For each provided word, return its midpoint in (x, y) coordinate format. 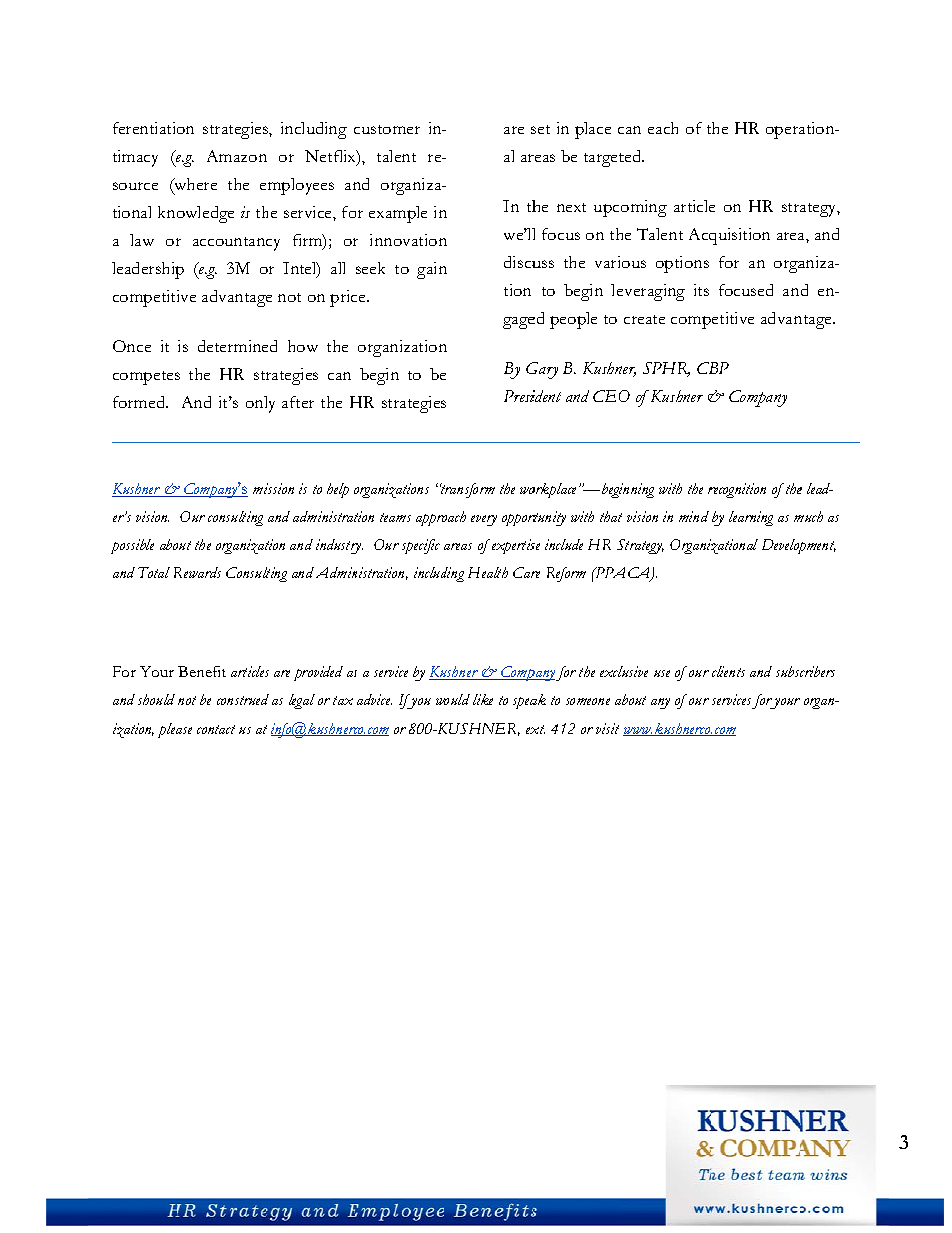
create (644, 319)
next (571, 207)
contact (216, 729)
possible (132, 546)
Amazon (237, 156)
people (573, 320)
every (484, 520)
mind (694, 516)
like (483, 699)
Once (132, 346)
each (663, 128)
